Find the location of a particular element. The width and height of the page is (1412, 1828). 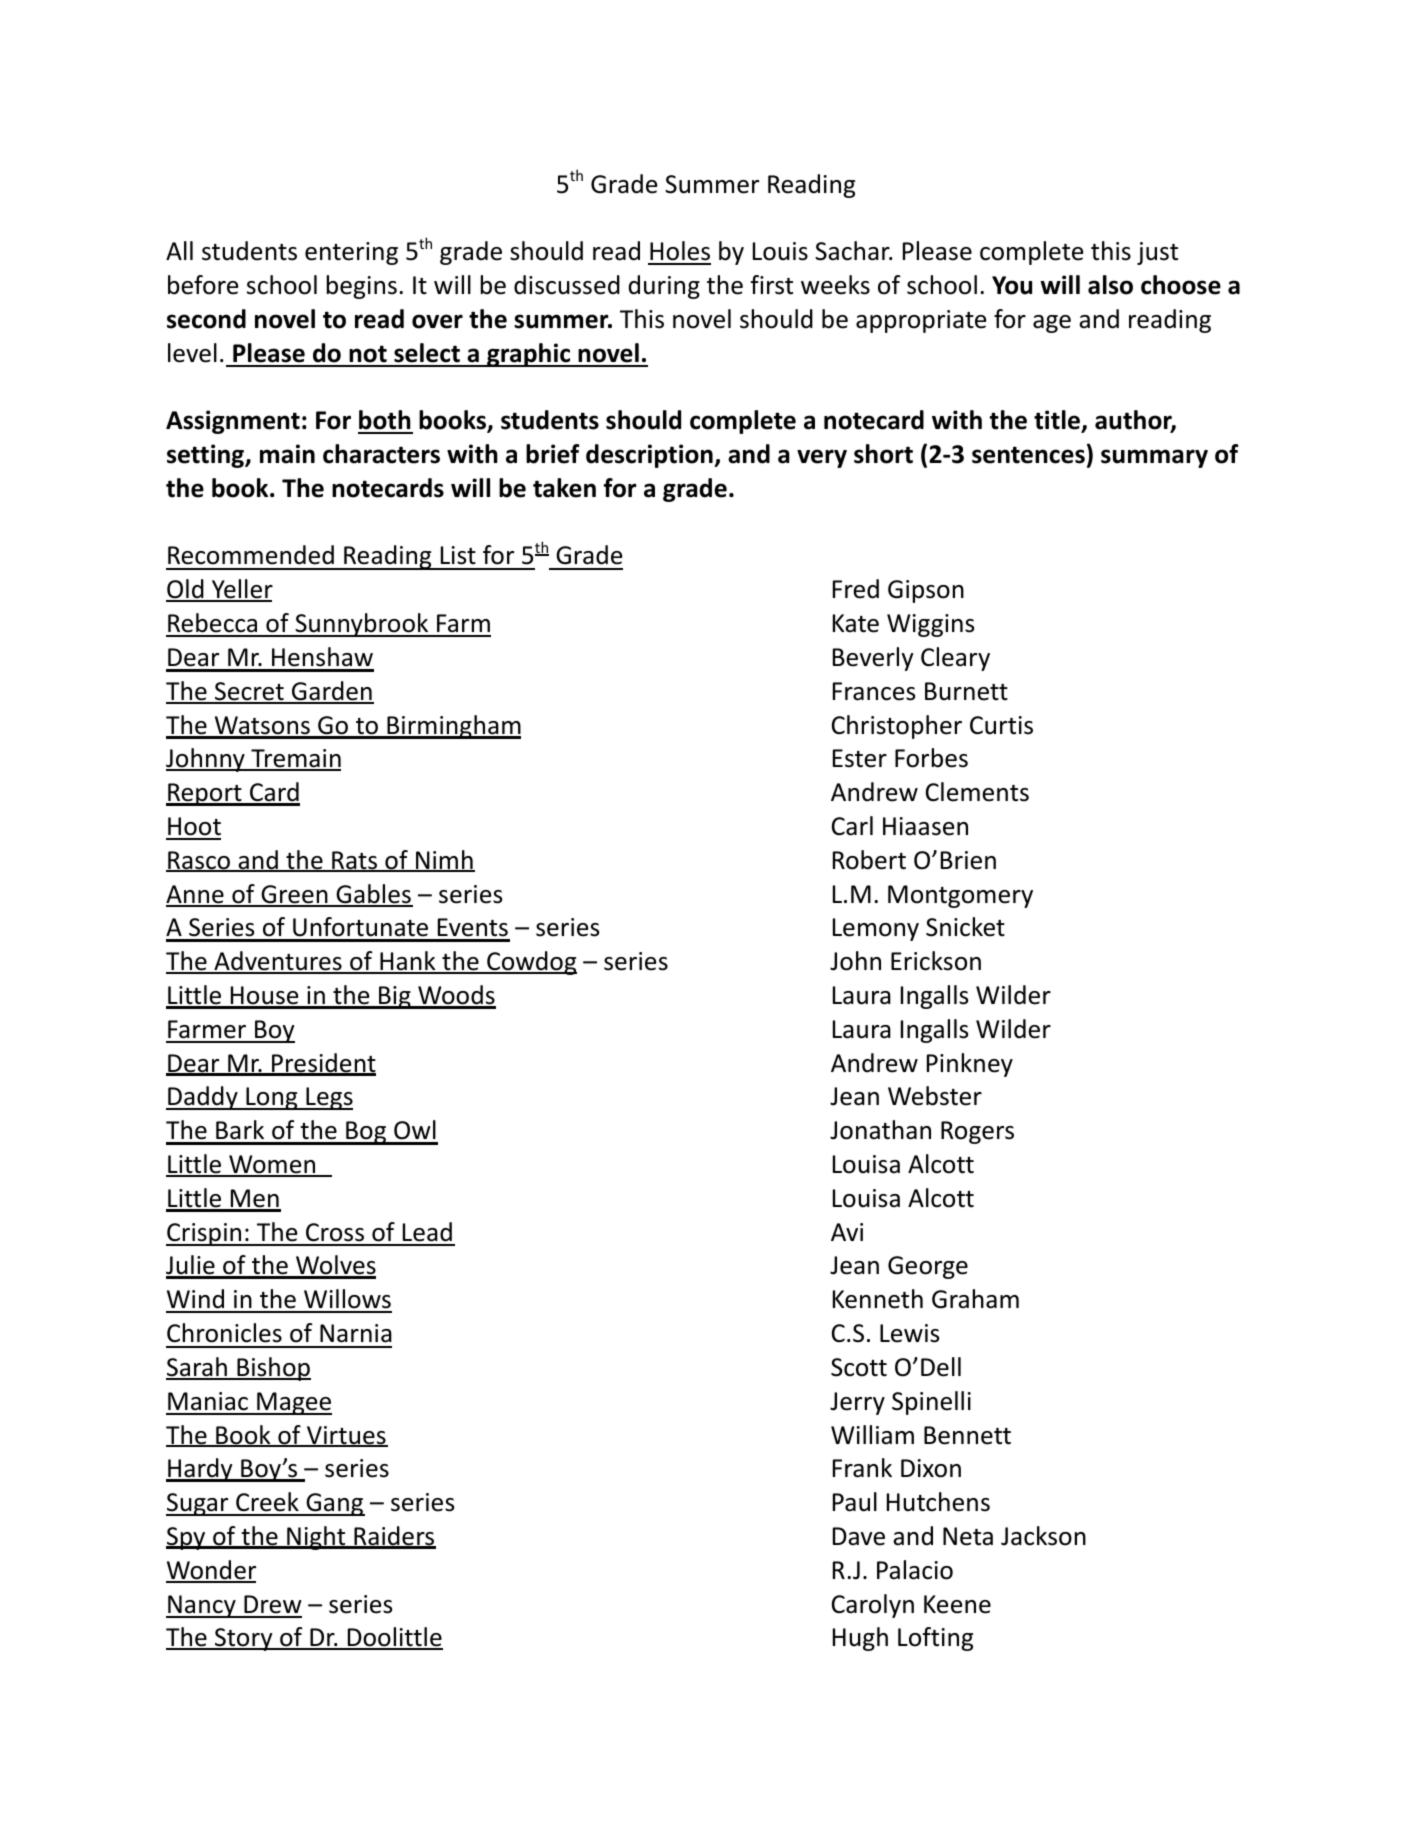

also is located at coordinates (1110, 285).
